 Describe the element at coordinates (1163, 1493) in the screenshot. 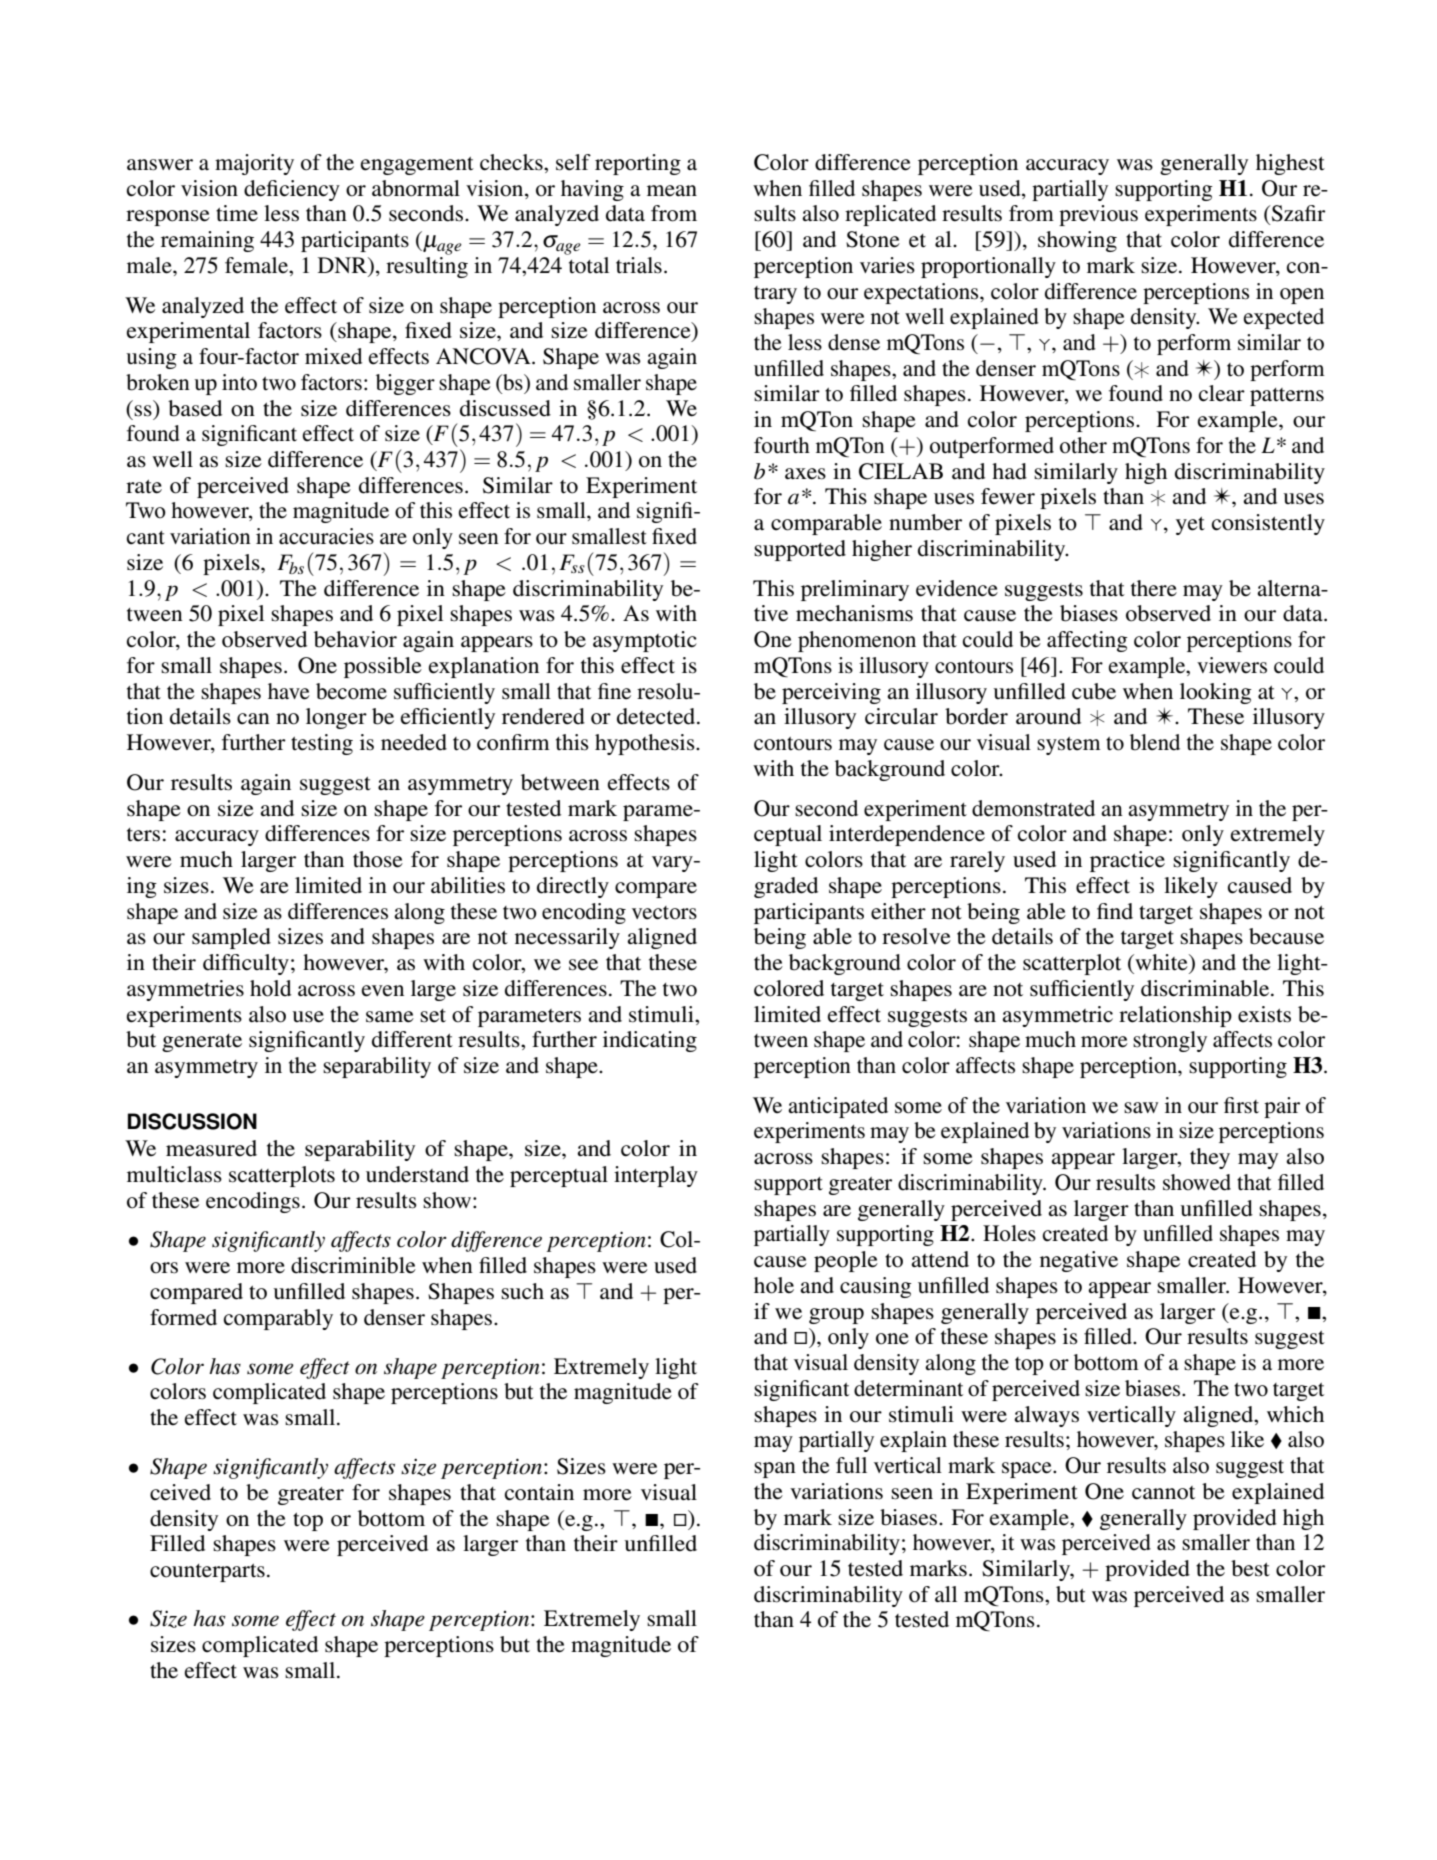

I see `cannot` at that location.
